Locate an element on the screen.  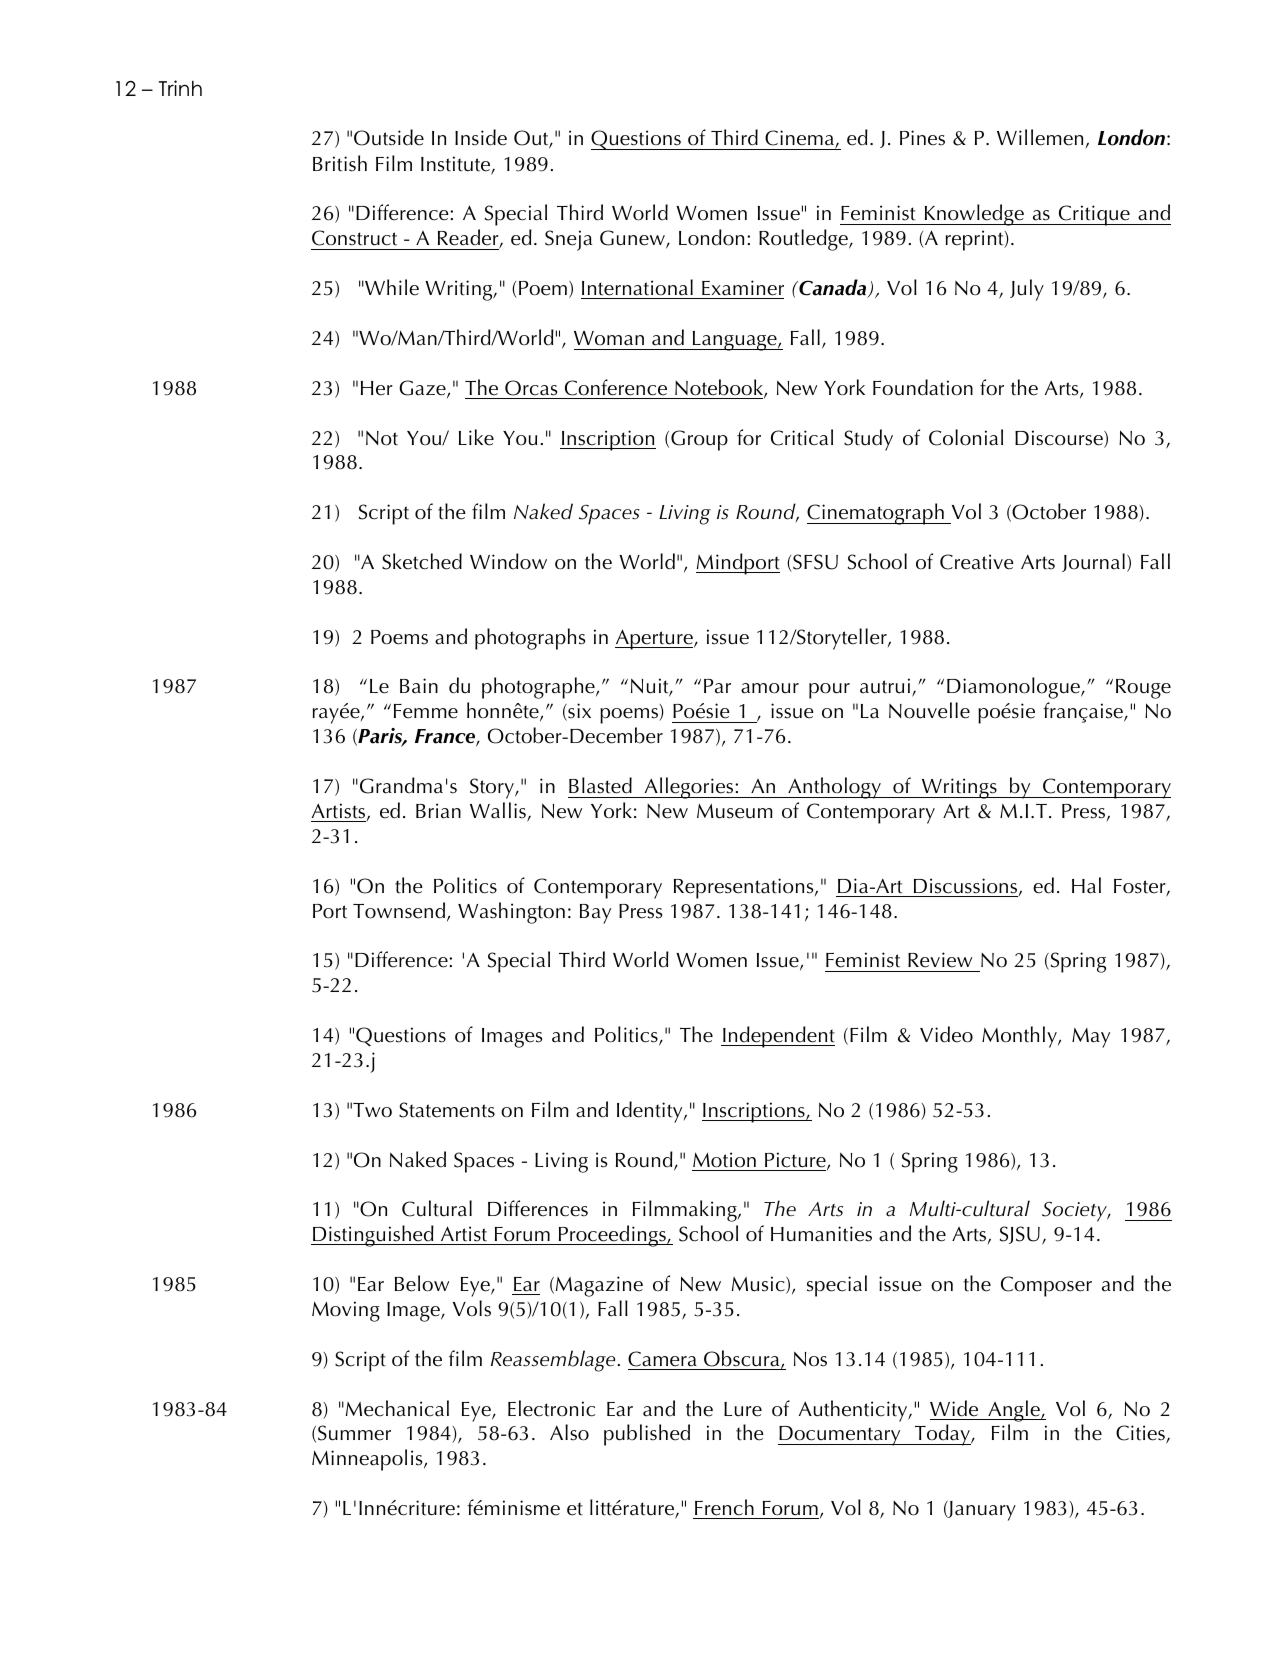
Motion is located at coordinates (724, 1160).
